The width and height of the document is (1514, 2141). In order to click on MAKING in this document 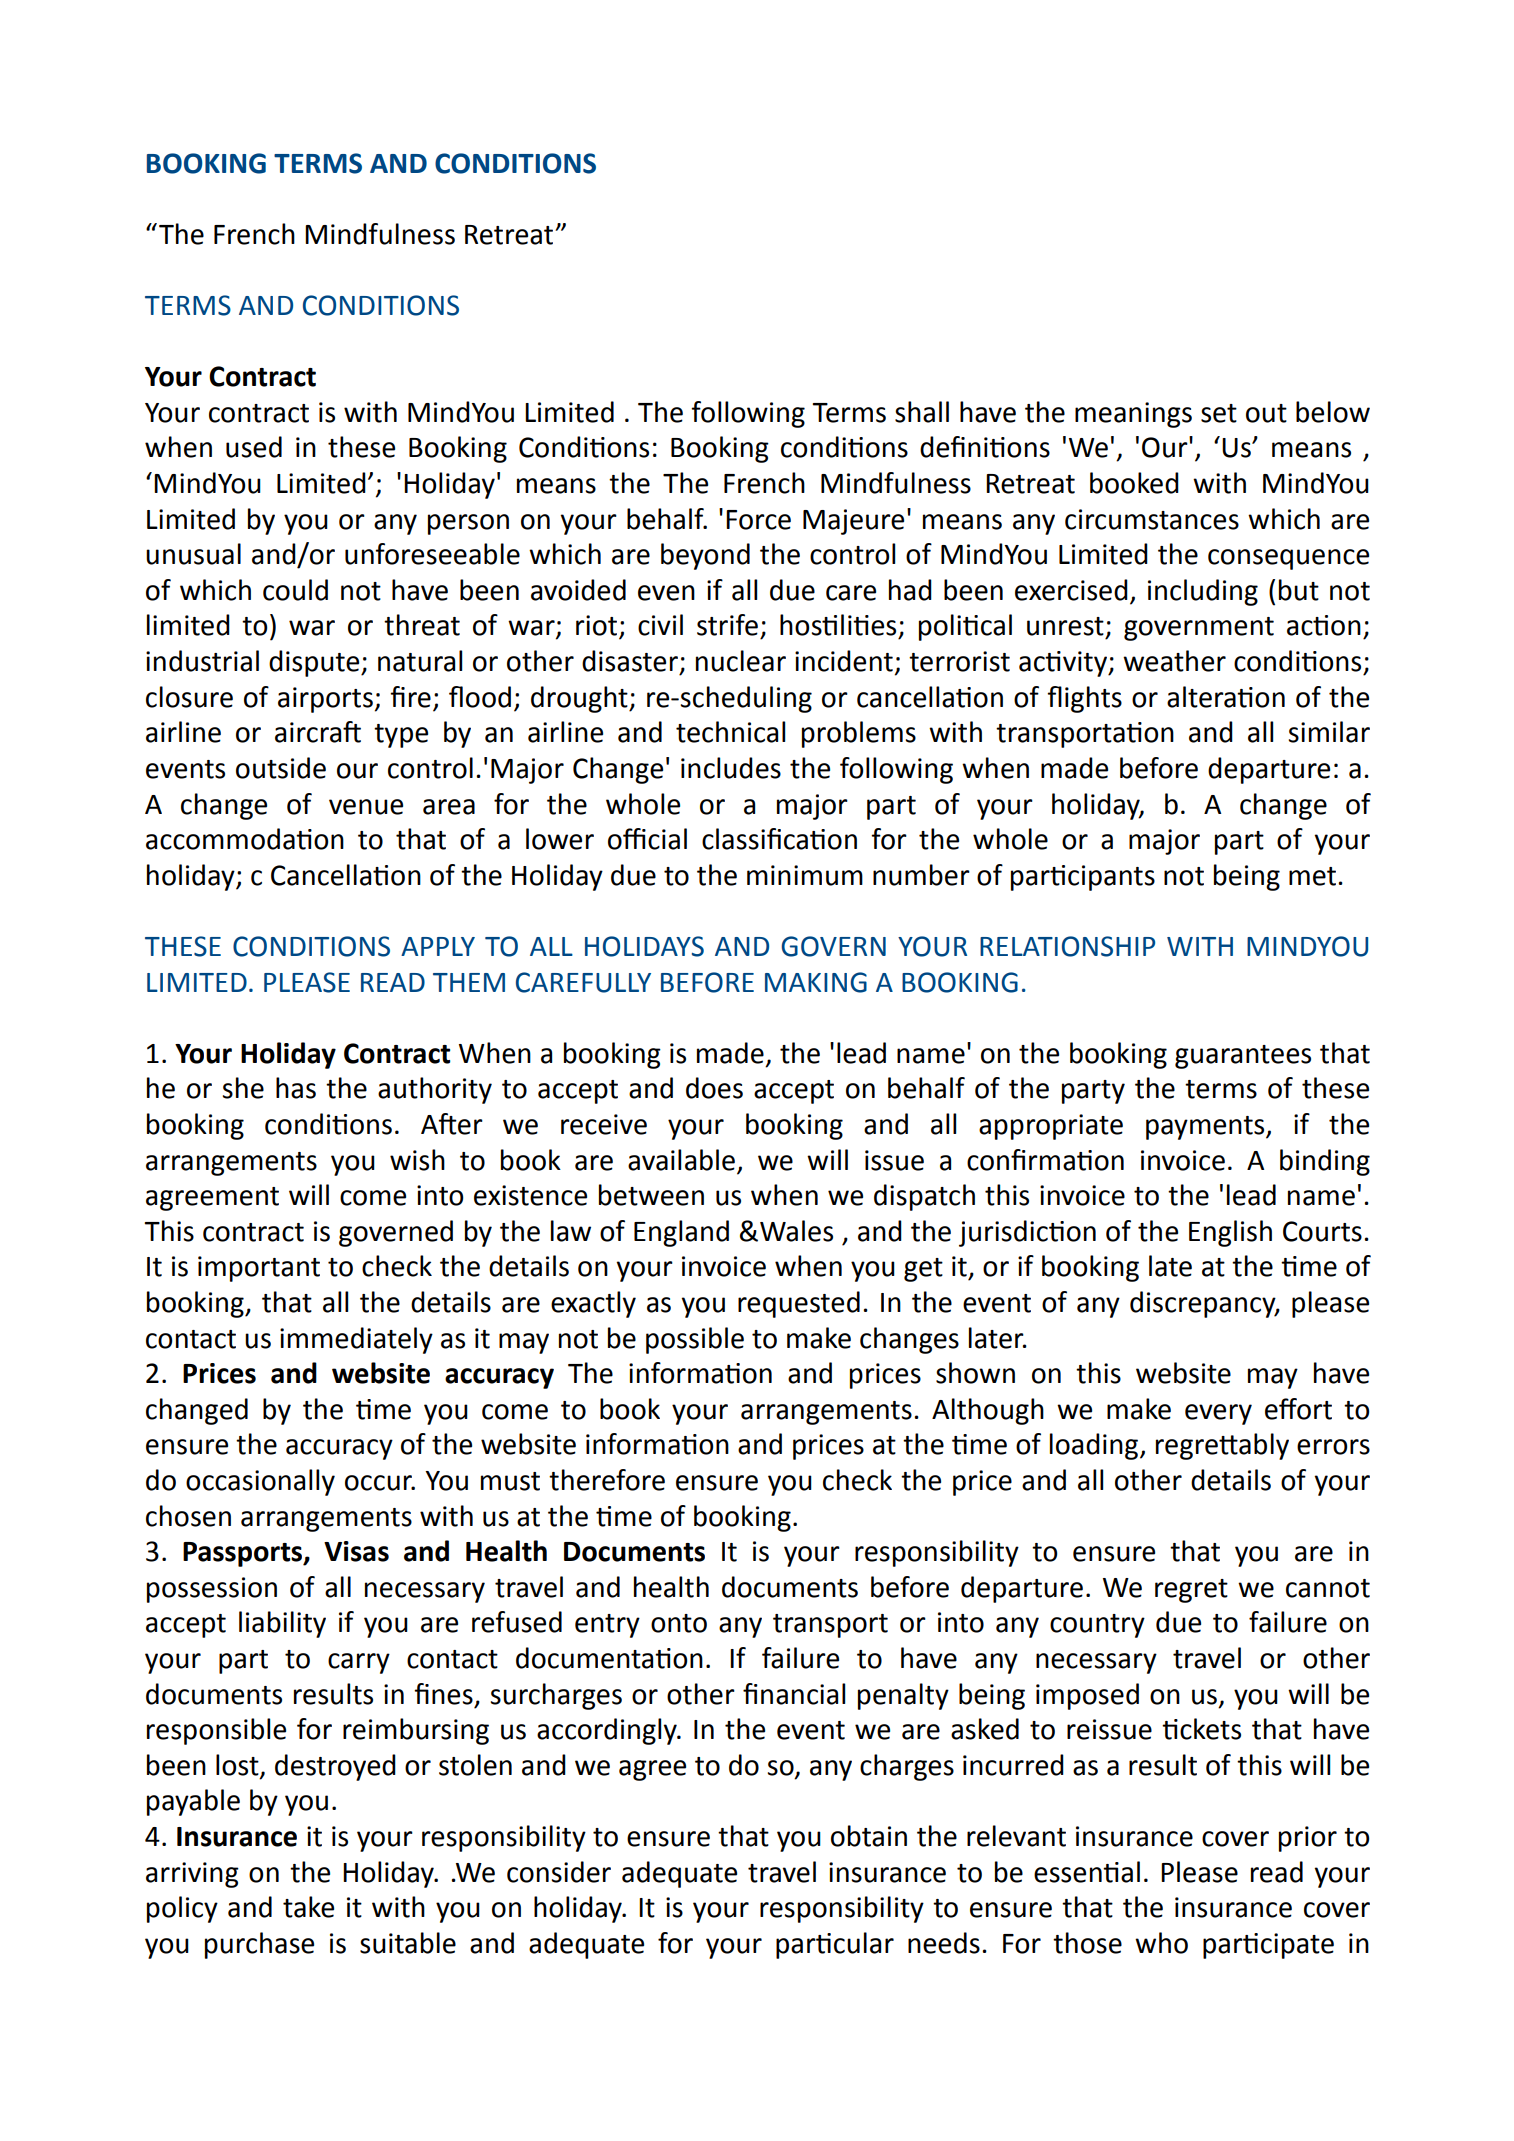, I will do `click(816, 982)`.
